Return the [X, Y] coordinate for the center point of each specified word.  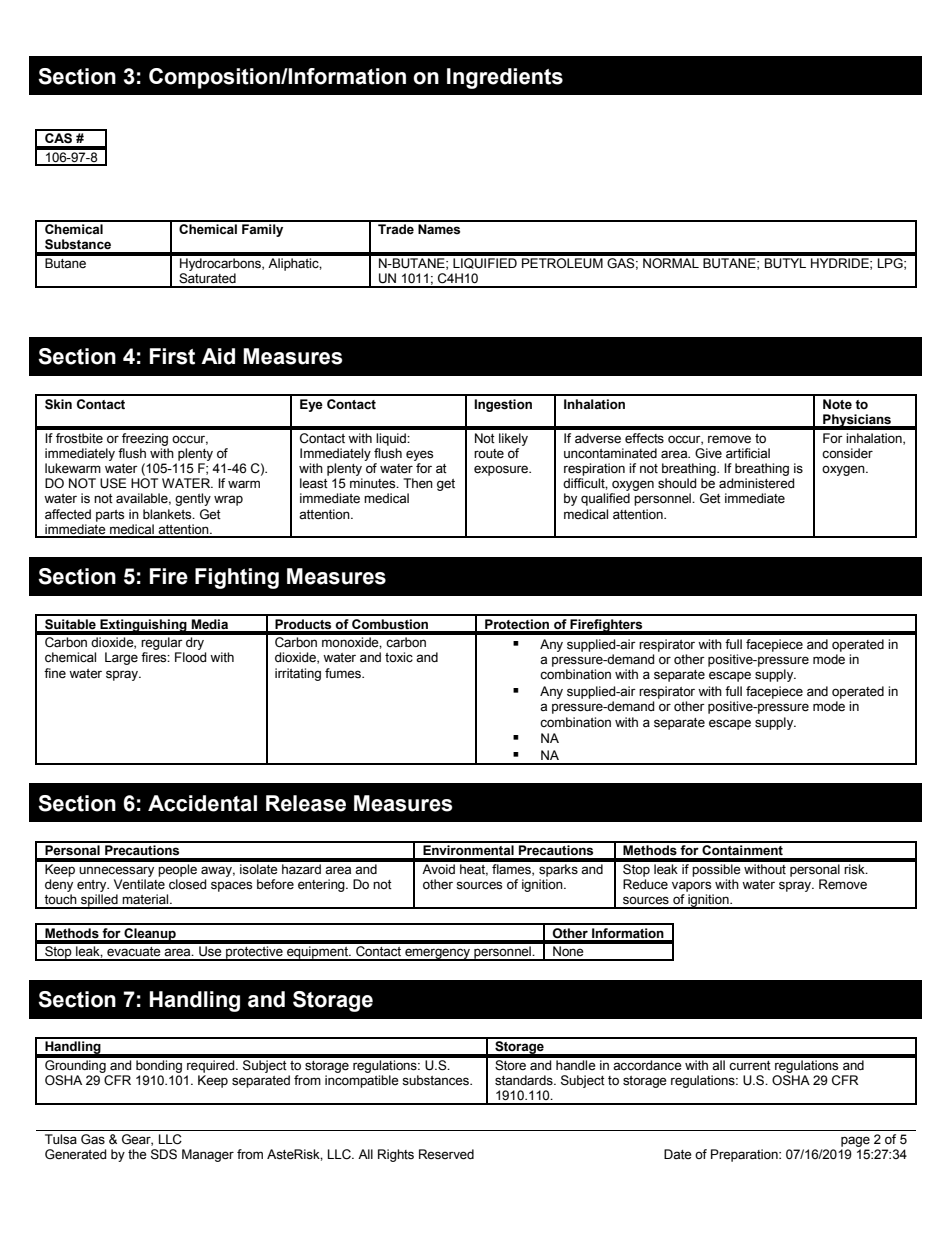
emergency [438, 954]
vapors [691, 886]
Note [837, 404]
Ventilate [139, 884]
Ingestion [503, 405]
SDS [164, 1154]
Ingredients [505, 78]
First [172, 356]
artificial [748, 453]
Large [121, 658]
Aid [218, 356]
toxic [399, 657]
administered [757, 483]
